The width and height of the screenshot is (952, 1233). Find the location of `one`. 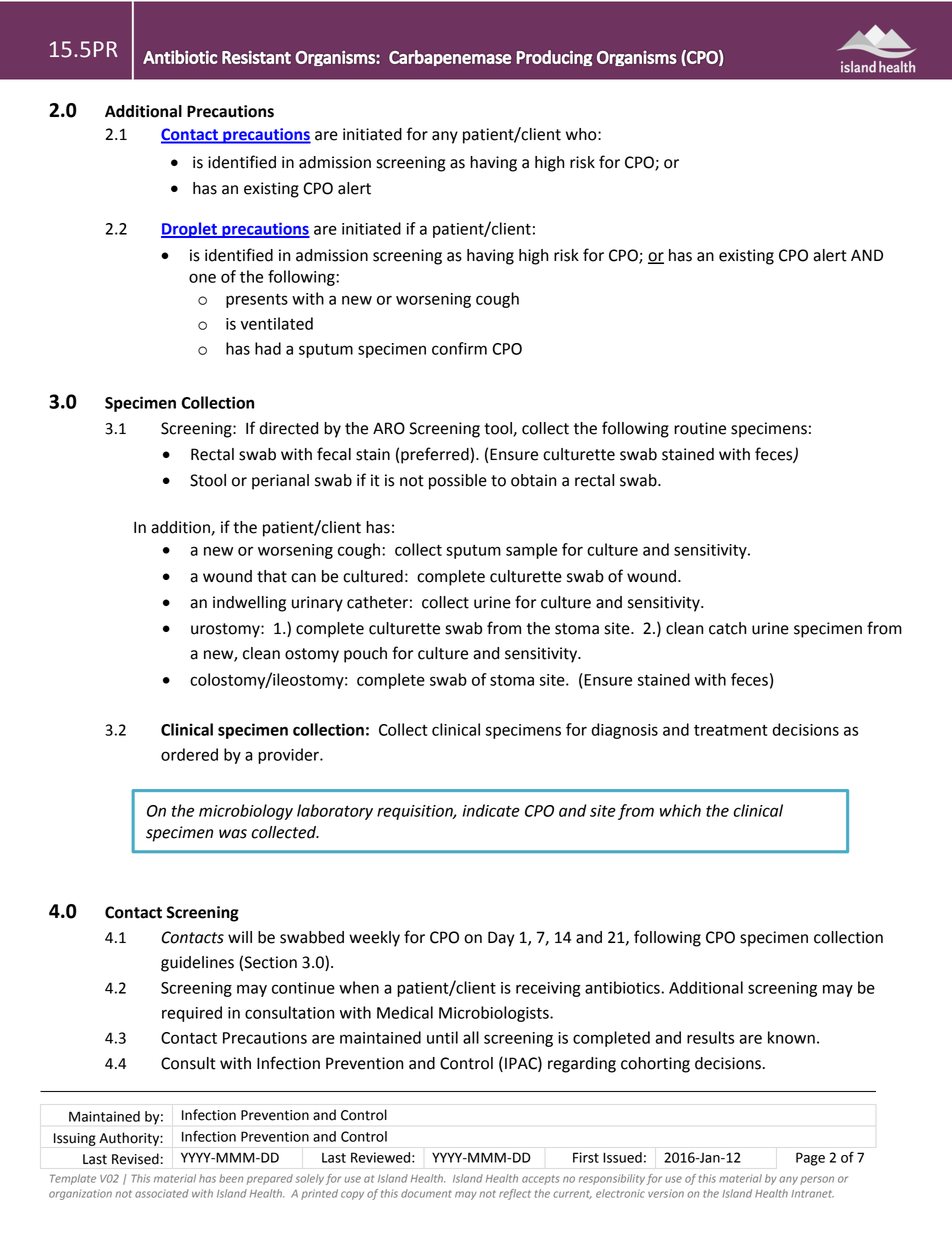

one is located at coordinates (202, 278).
